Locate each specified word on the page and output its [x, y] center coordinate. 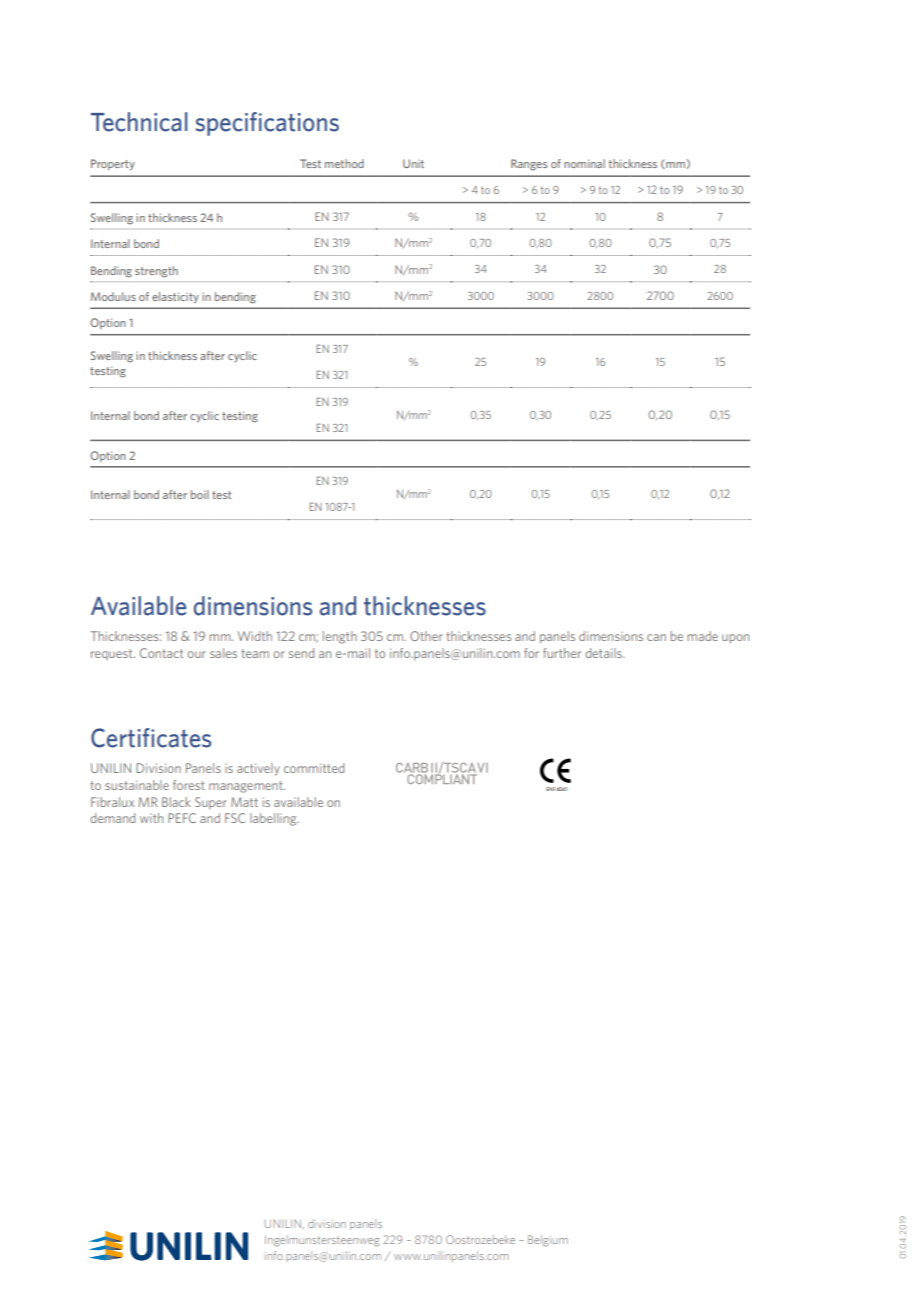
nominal [584, 163]
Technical [139, 122]
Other [426, 636]
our [196, 654]
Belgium [548, 1240]
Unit [413, 163]
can [656, 637]
